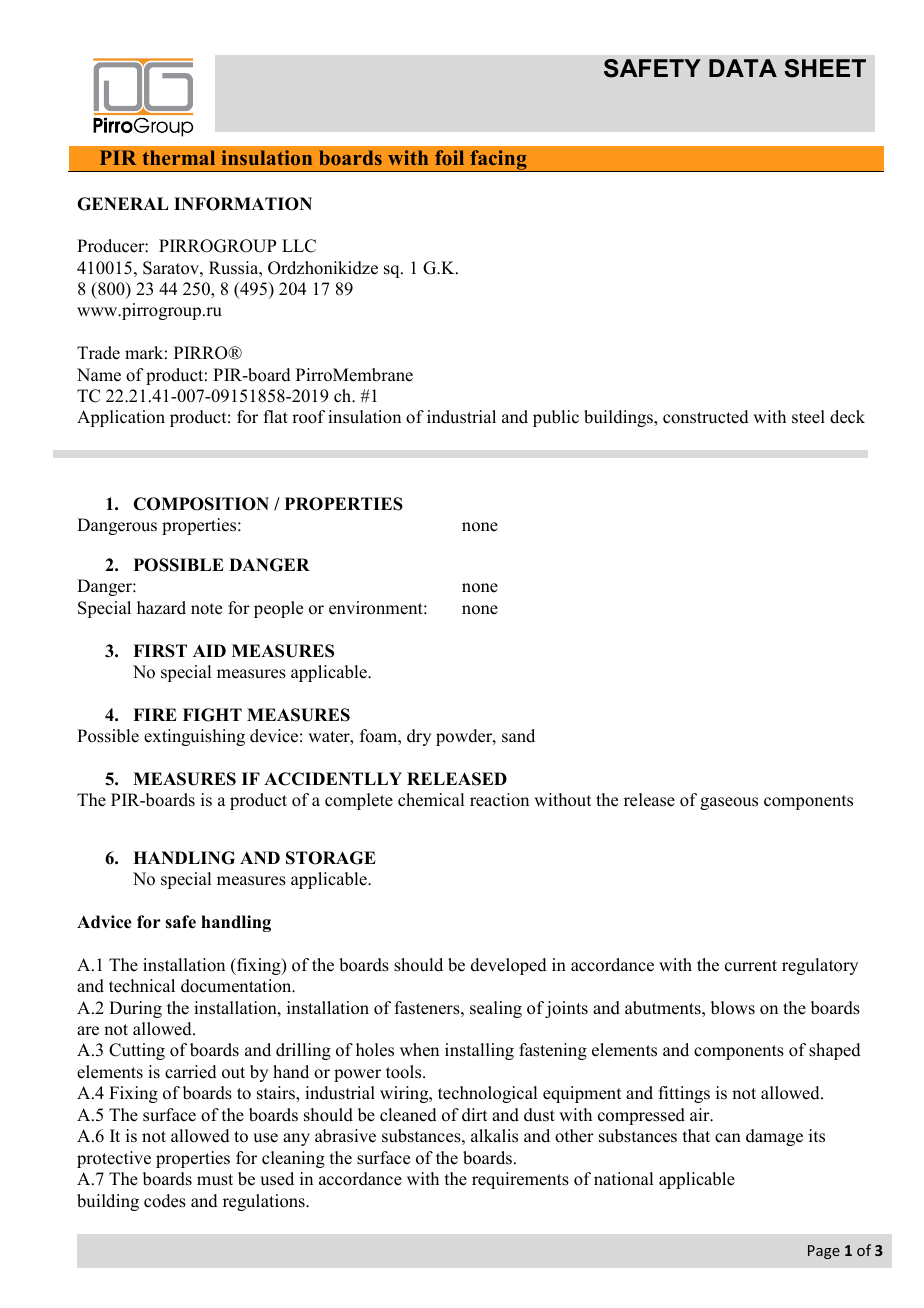 The image size is (924, 1308). What do you see at coordinates (104, 922) in the document?
I see `Advice` at bounding box center [104, 922].
